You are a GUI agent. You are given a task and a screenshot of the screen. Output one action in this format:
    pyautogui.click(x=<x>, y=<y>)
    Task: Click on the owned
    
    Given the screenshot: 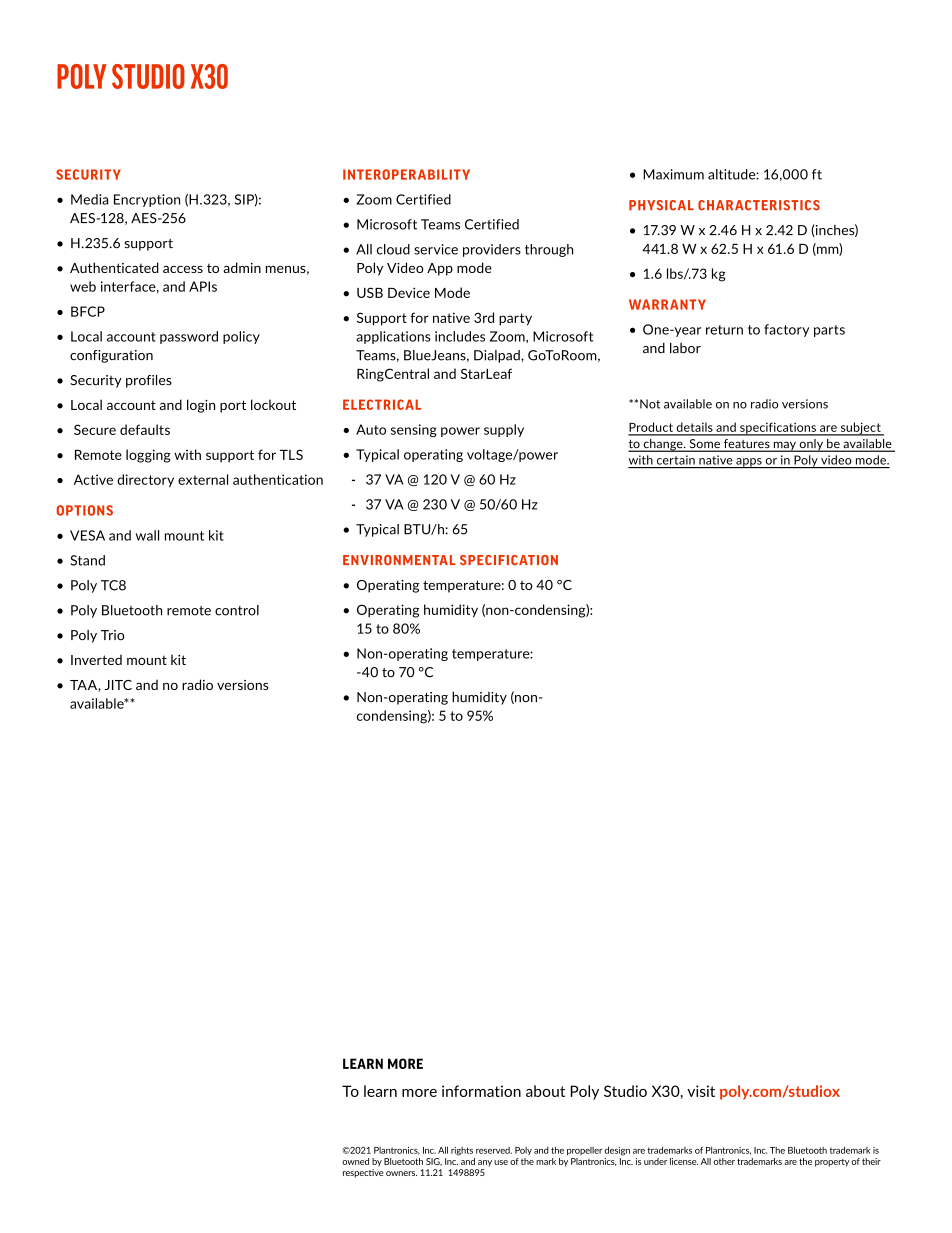 What is the action you would take?
    pyautogui.click(x=355, y=1161)
